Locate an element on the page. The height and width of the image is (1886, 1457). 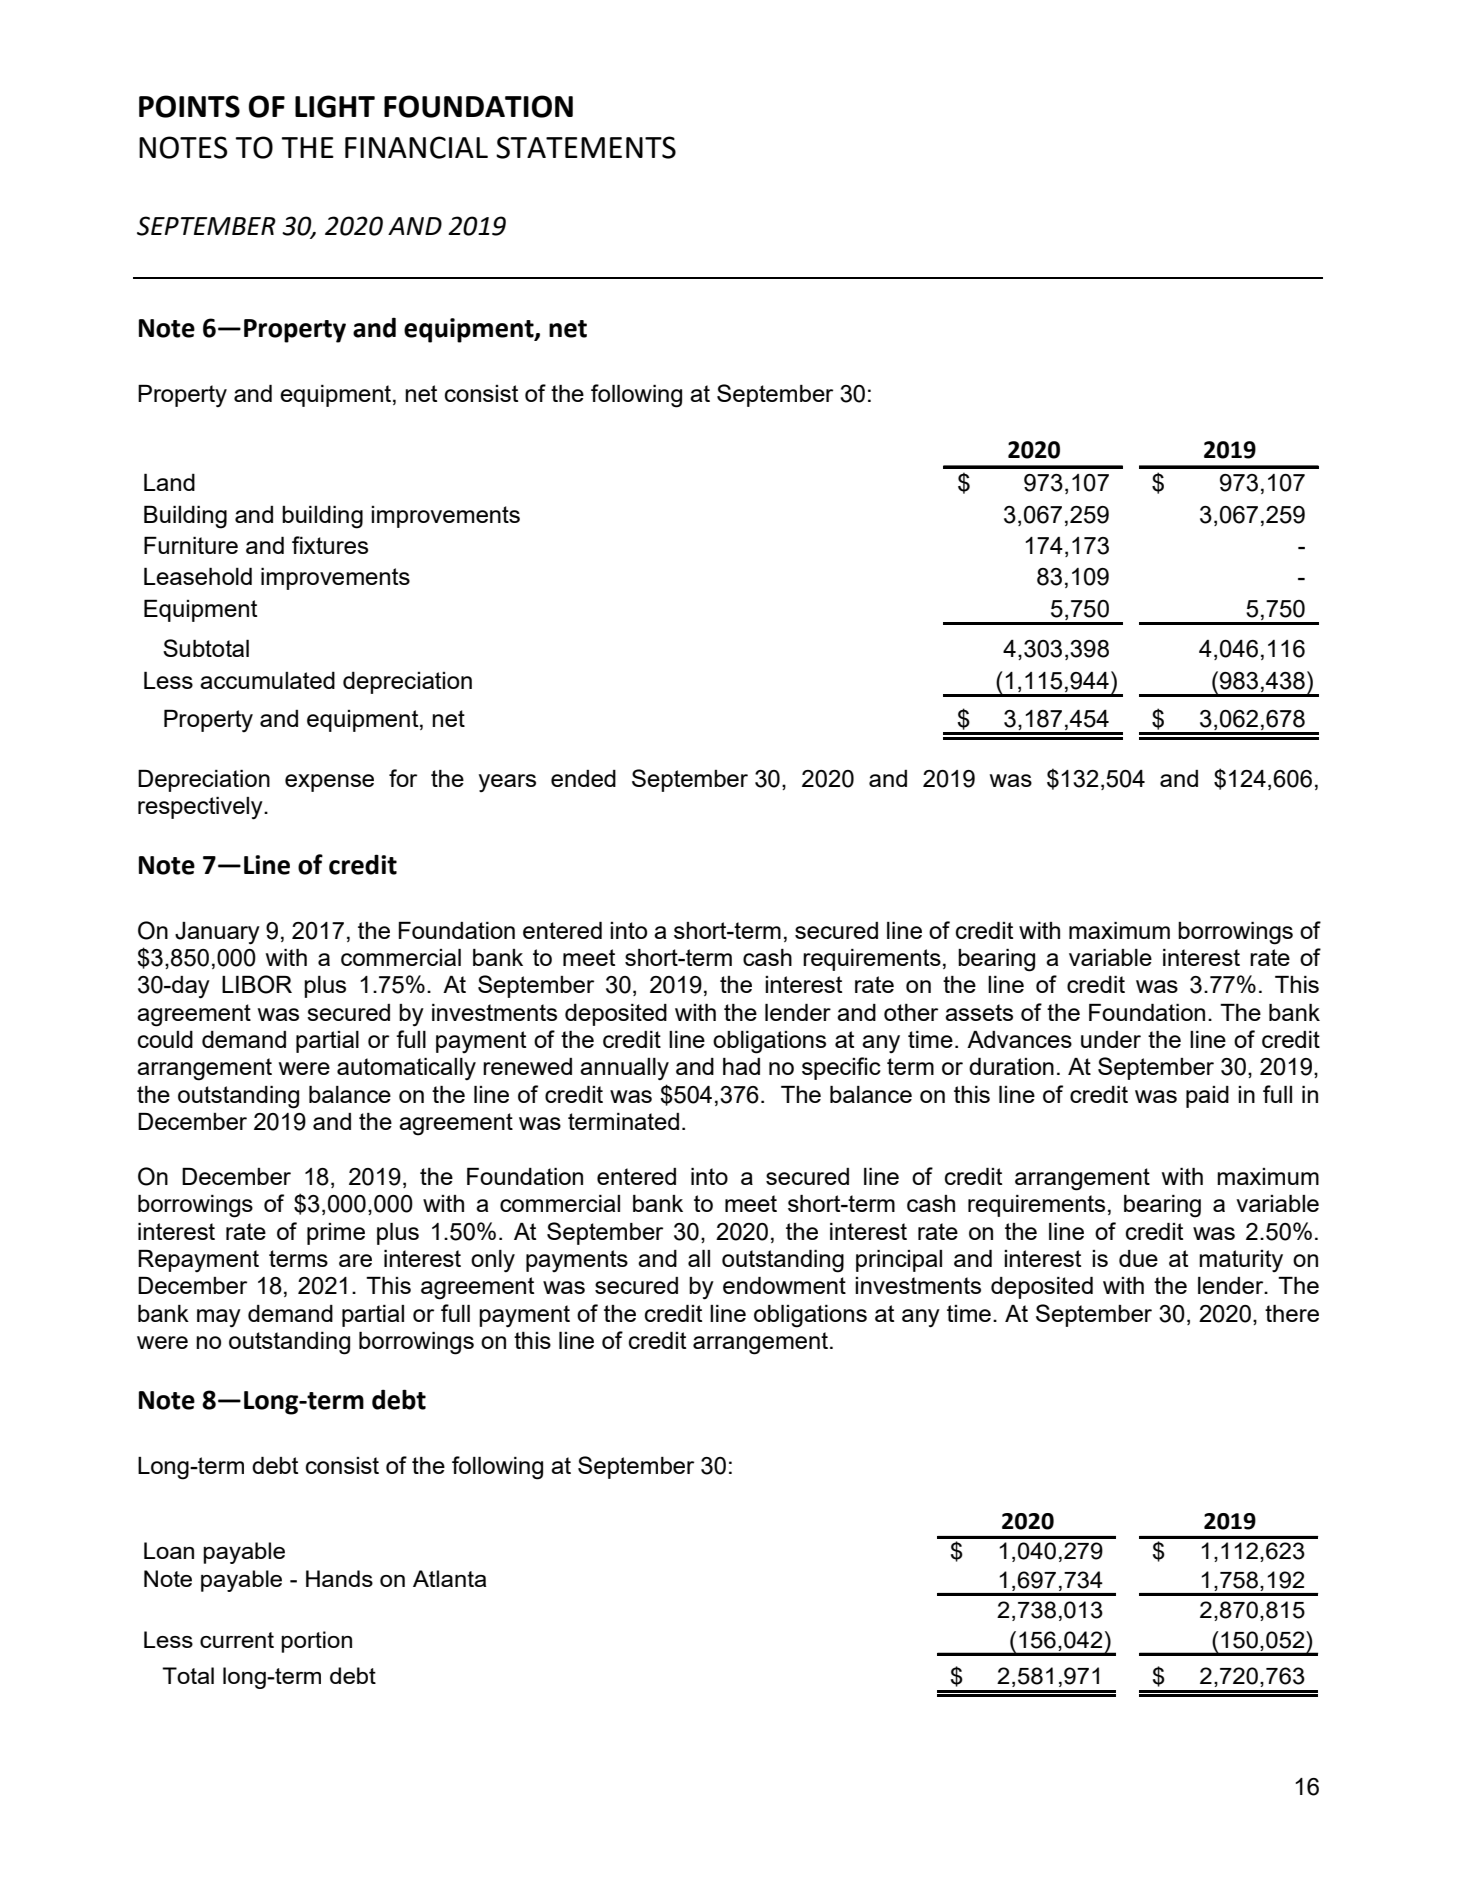
LIGHT is located at coordinates (335, 106).
